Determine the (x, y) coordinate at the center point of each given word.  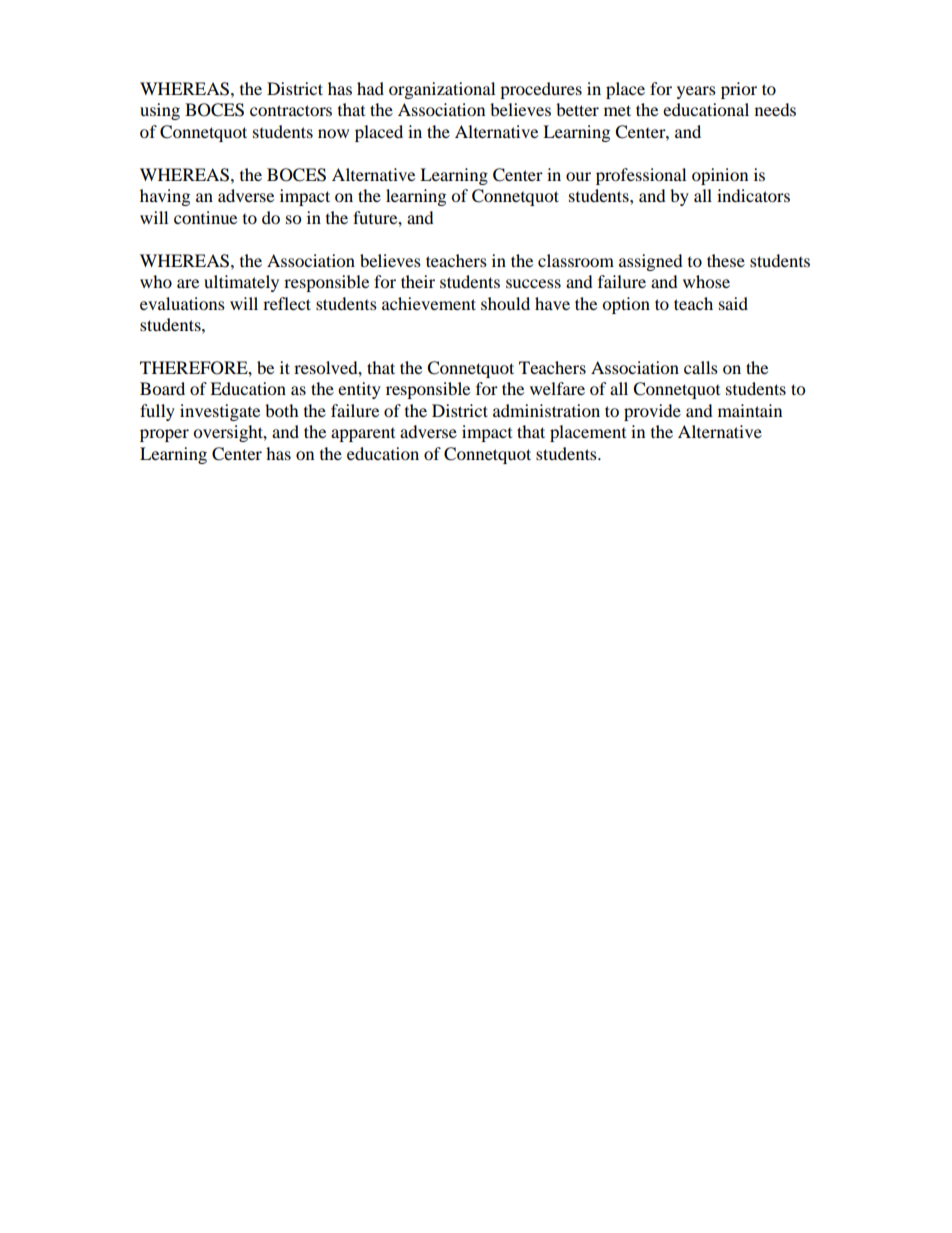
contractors (291, 110)
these (726, 260)
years (696, 92)
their (418, 281)
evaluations (182, 303)
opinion (720, 176)
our (578, 176)
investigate (220, 412)
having (165, 197)
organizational (442, 90)
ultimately (241, 283)
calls (701, 367)
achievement (429, 303)
